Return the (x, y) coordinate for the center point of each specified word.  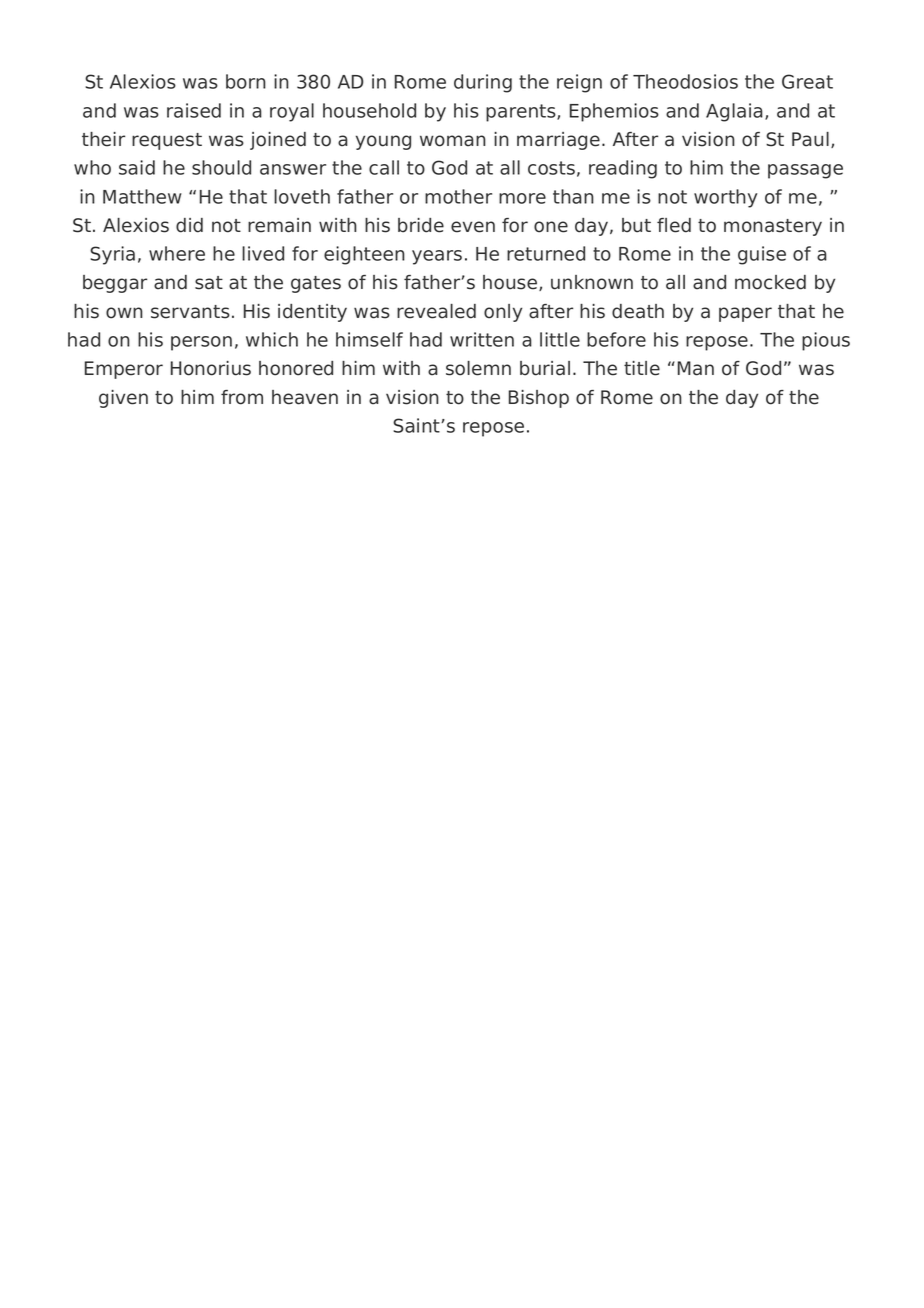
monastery (773, 227)
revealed (436, 311)
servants (190, 312)
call (384, 167)
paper (745, 314)
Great (807, 81)
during (483, 83)
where (177, 253)
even (473, 227)
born (246, 81)
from (242, 397)
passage (805, 171)
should (221, 167)
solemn (478, 368)
